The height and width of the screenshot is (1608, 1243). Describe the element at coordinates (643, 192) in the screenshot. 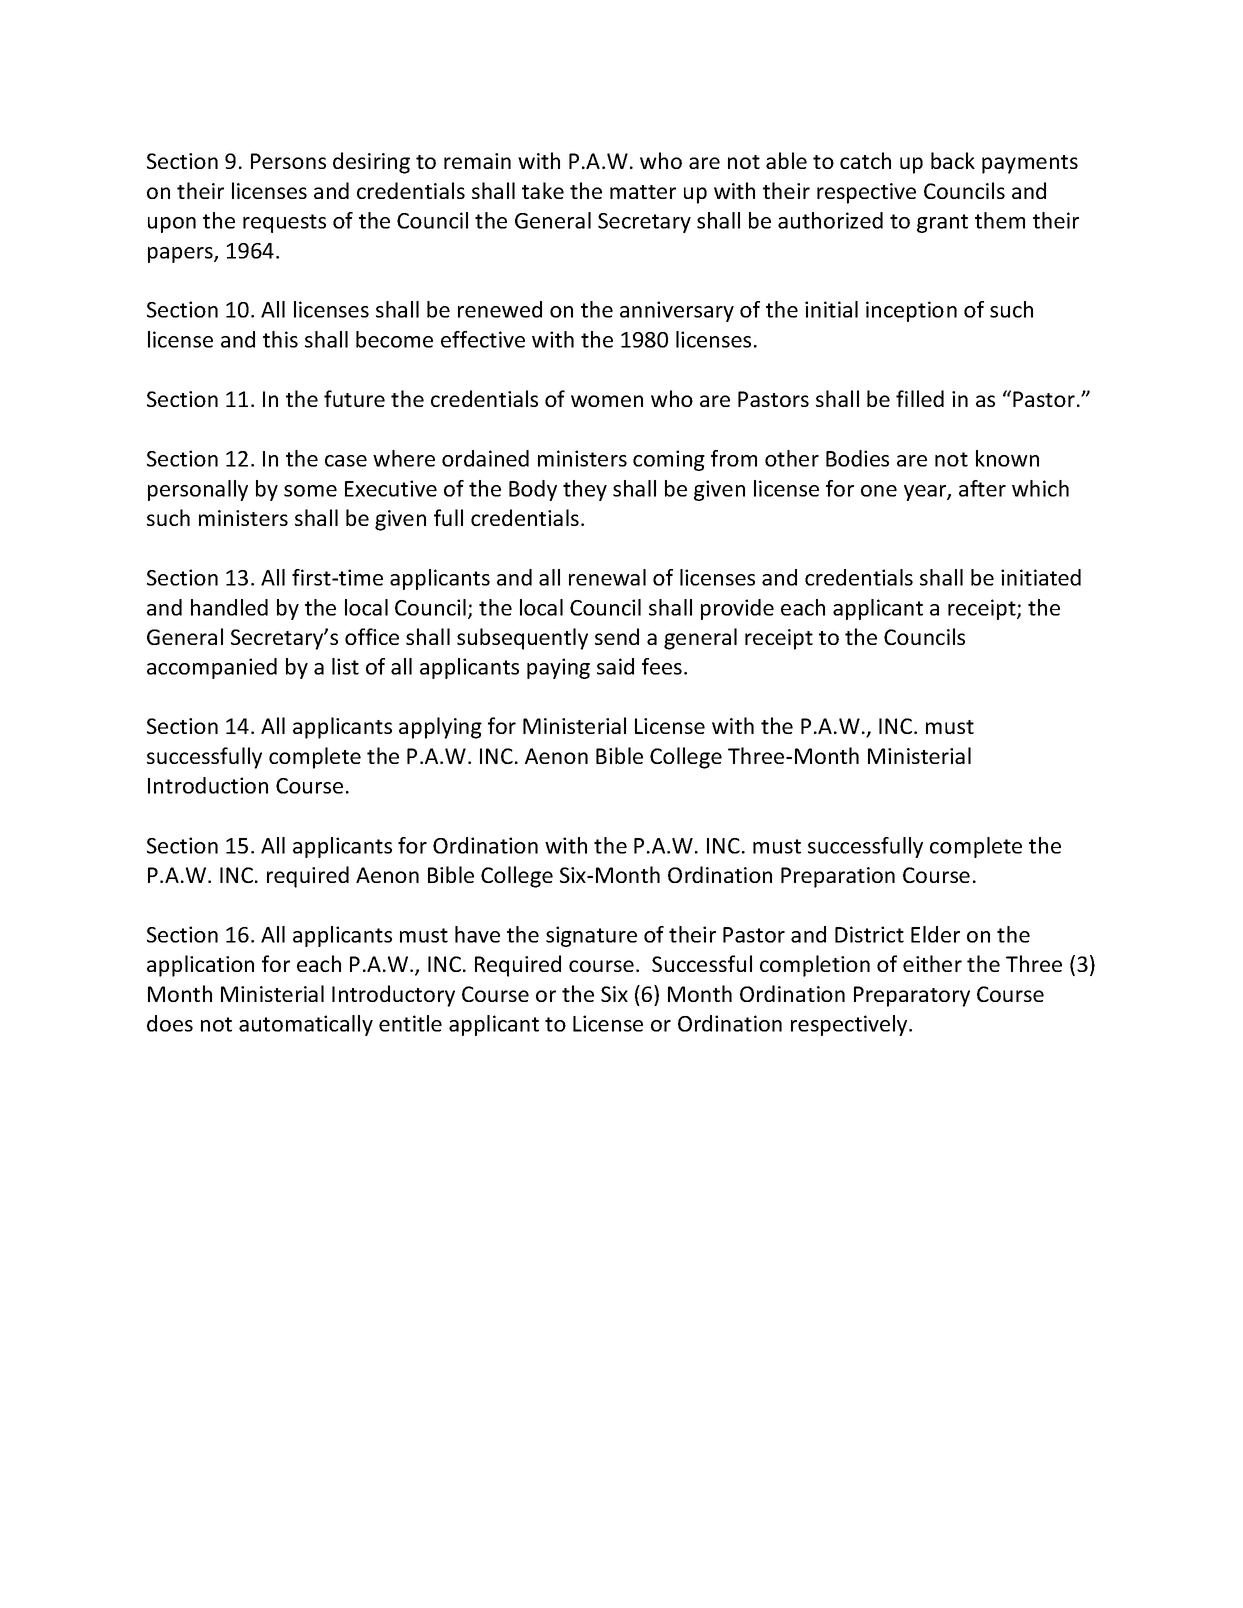

I see `matter` at that location.
